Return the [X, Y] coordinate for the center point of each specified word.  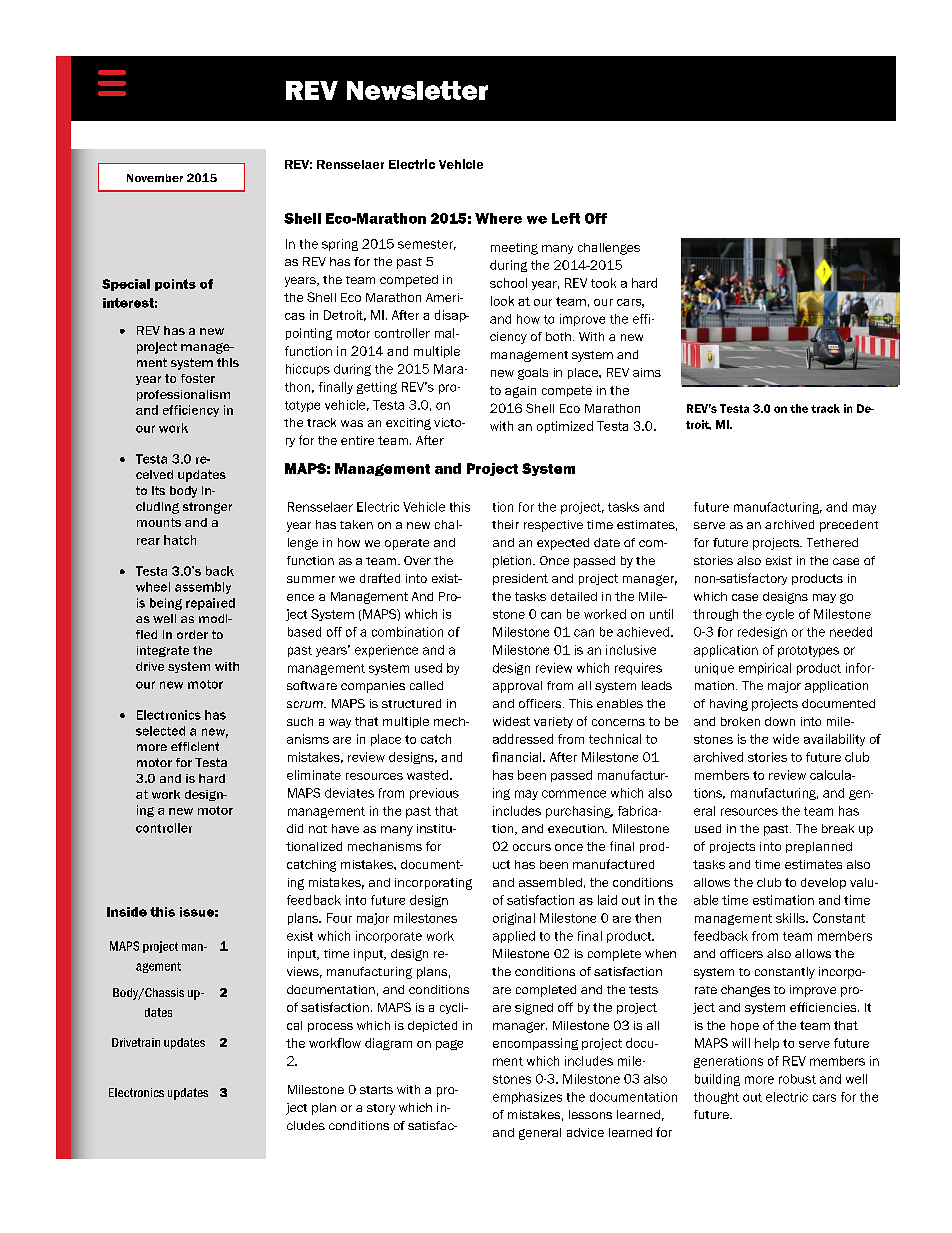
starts [376, 1090]
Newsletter [417, 90]
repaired [210, 604]
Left [566, 218]
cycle [780, 615]
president [520, 579]
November [155, 178]
